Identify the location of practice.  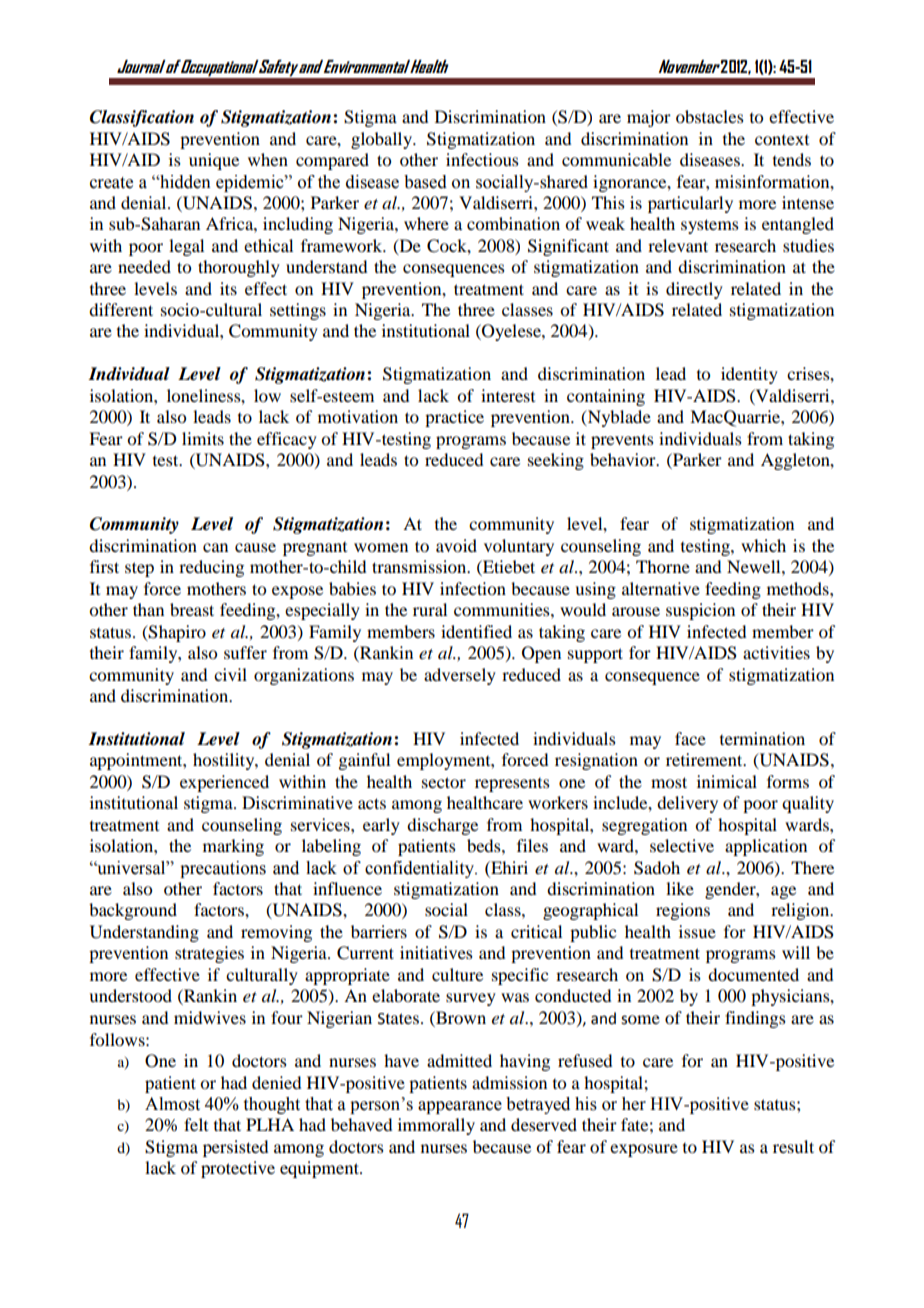
(454, 418).
